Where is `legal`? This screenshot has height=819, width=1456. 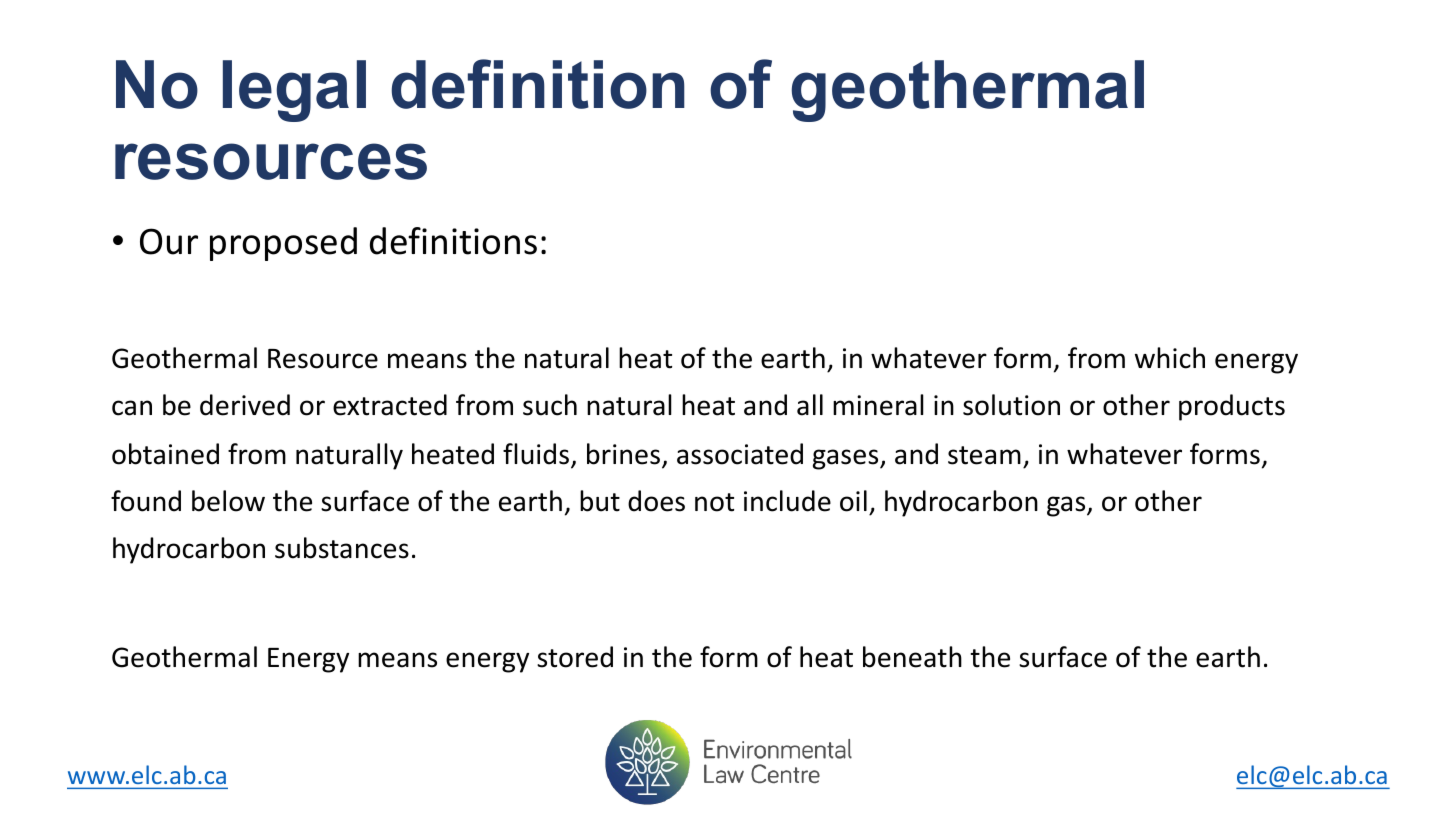
legal is located at coordinates (294, 91).
